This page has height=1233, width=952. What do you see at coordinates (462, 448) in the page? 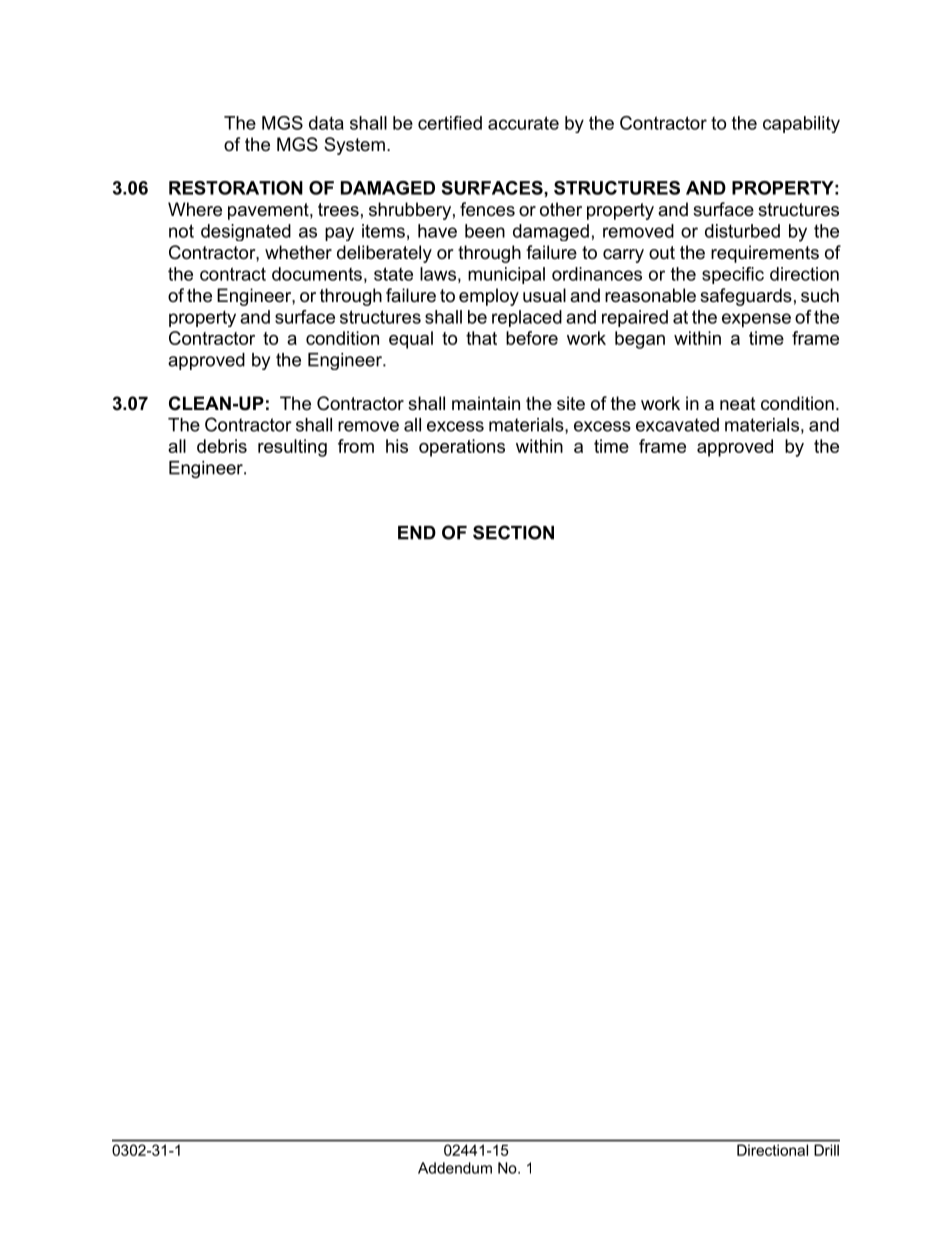
I see `operations` at bounding box center [462, 448].
